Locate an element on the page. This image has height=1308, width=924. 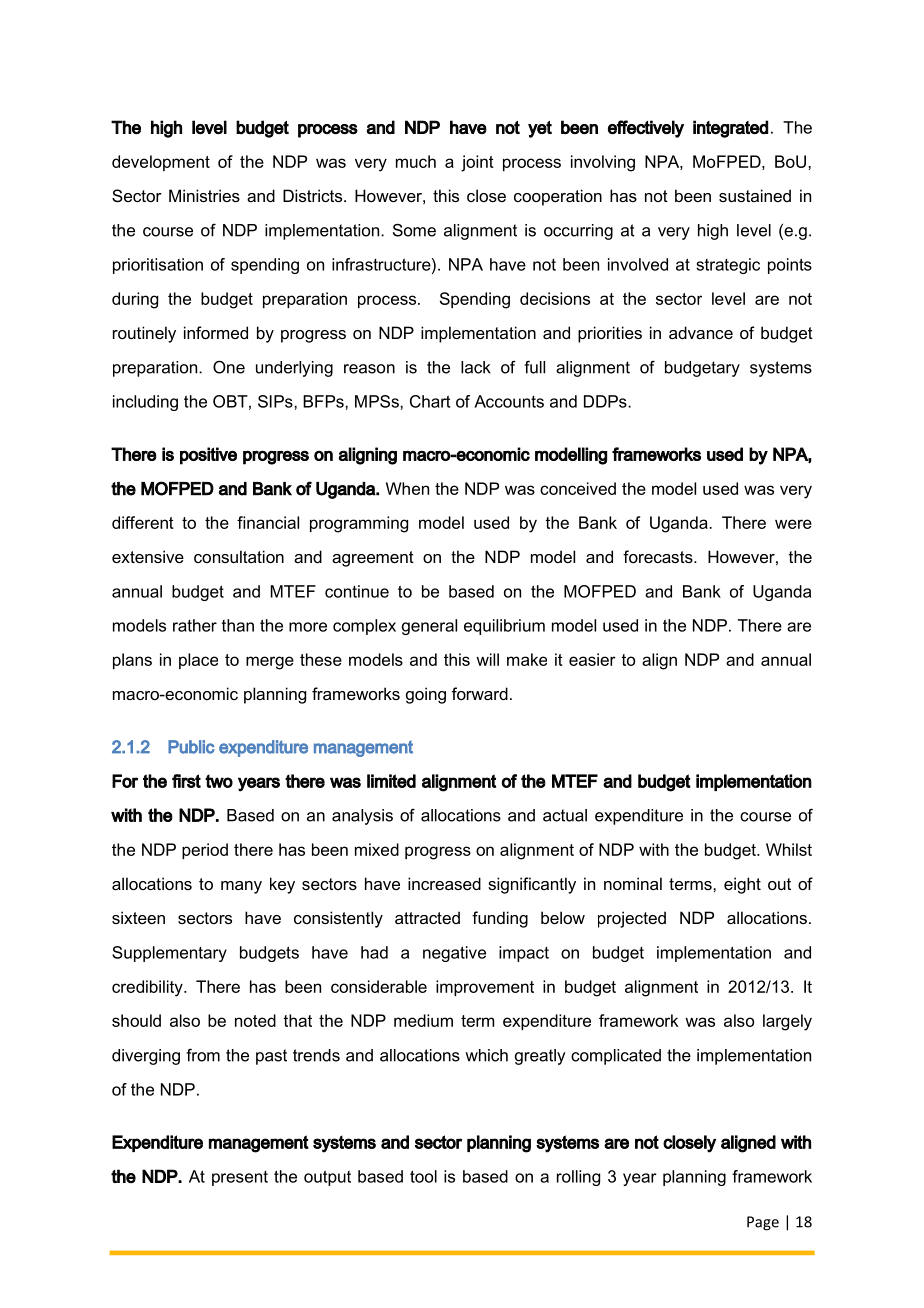
place is located at coordinates (198, 661).
